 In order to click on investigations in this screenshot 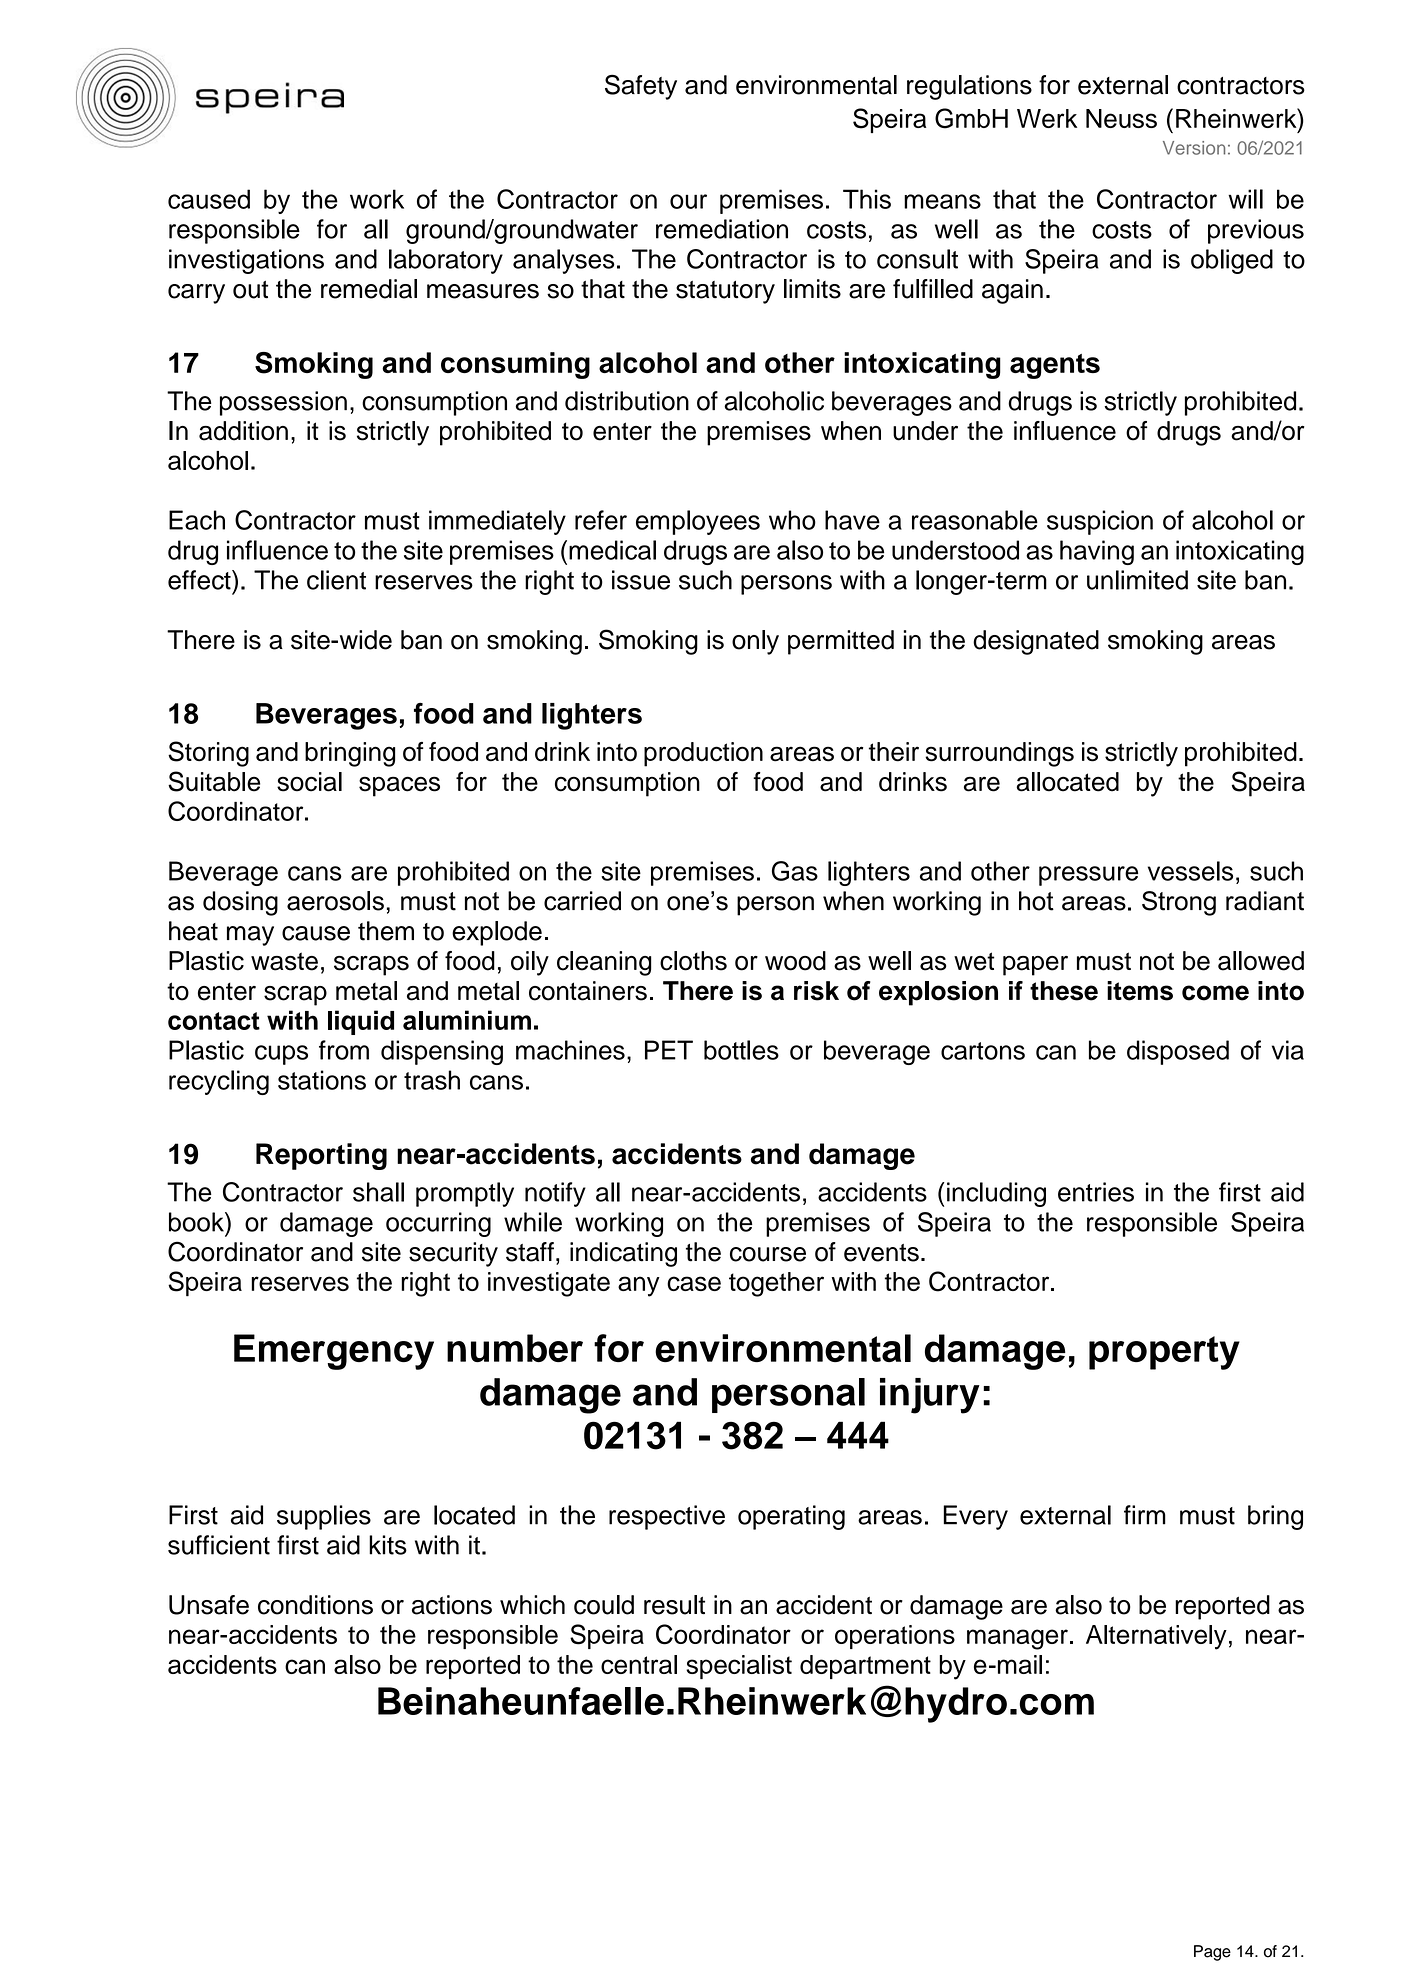, I will do `click(246, 261)`.
